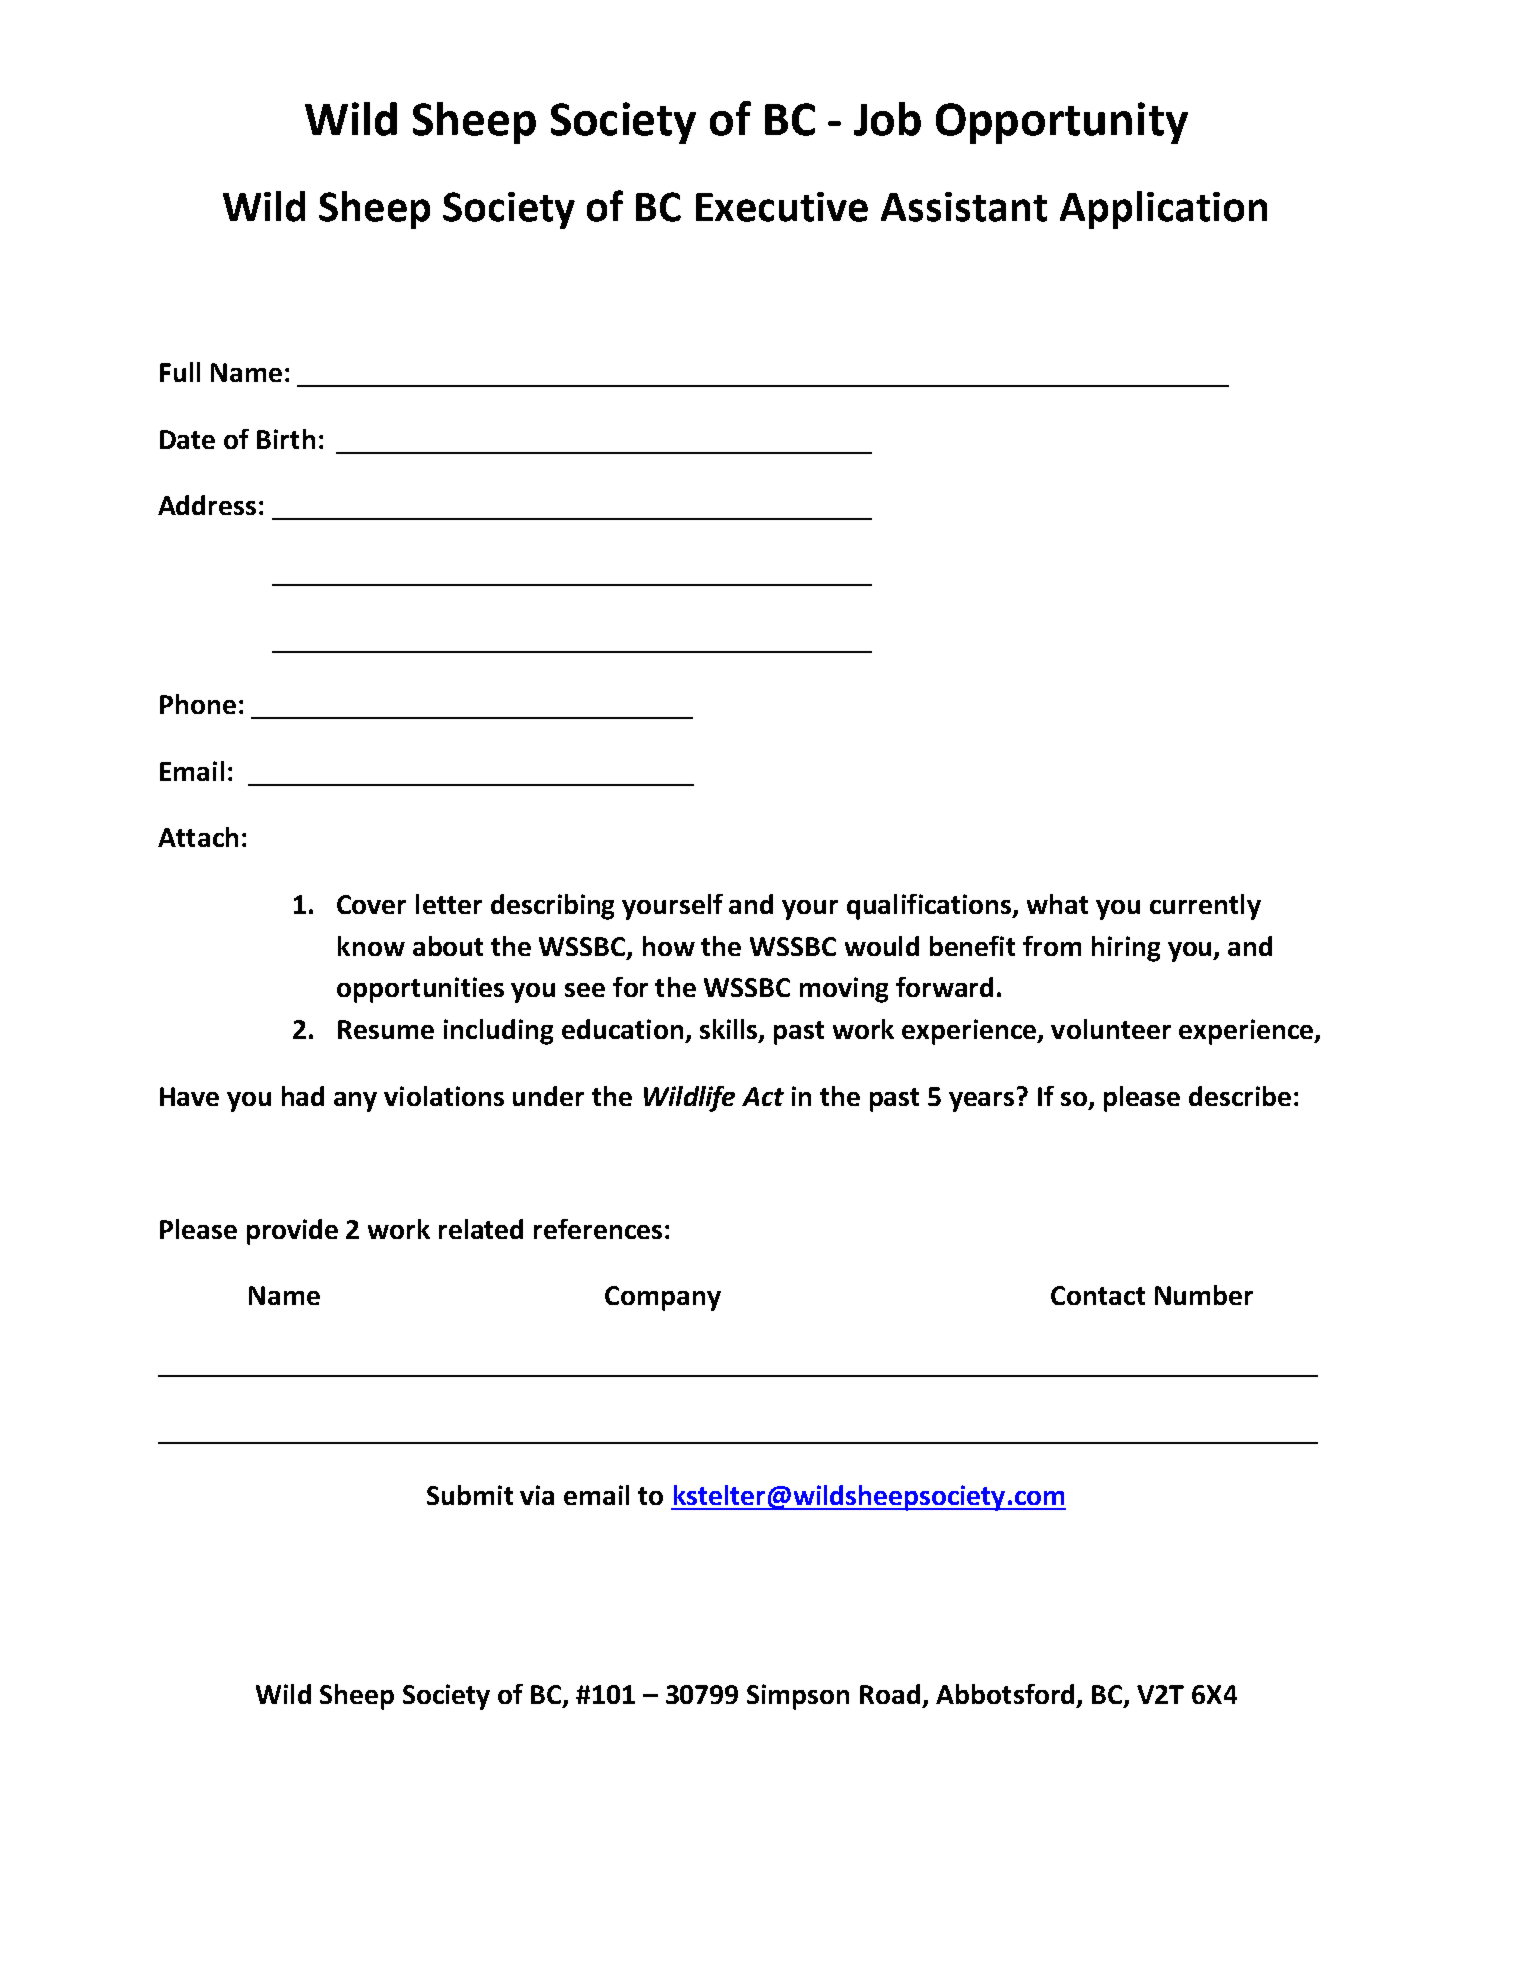 Image resolution: width=1516 pixels, height=1962 pixels. Describe the element at coordinates (890, 1694) in the screenshot. I see `Road` at that location.
